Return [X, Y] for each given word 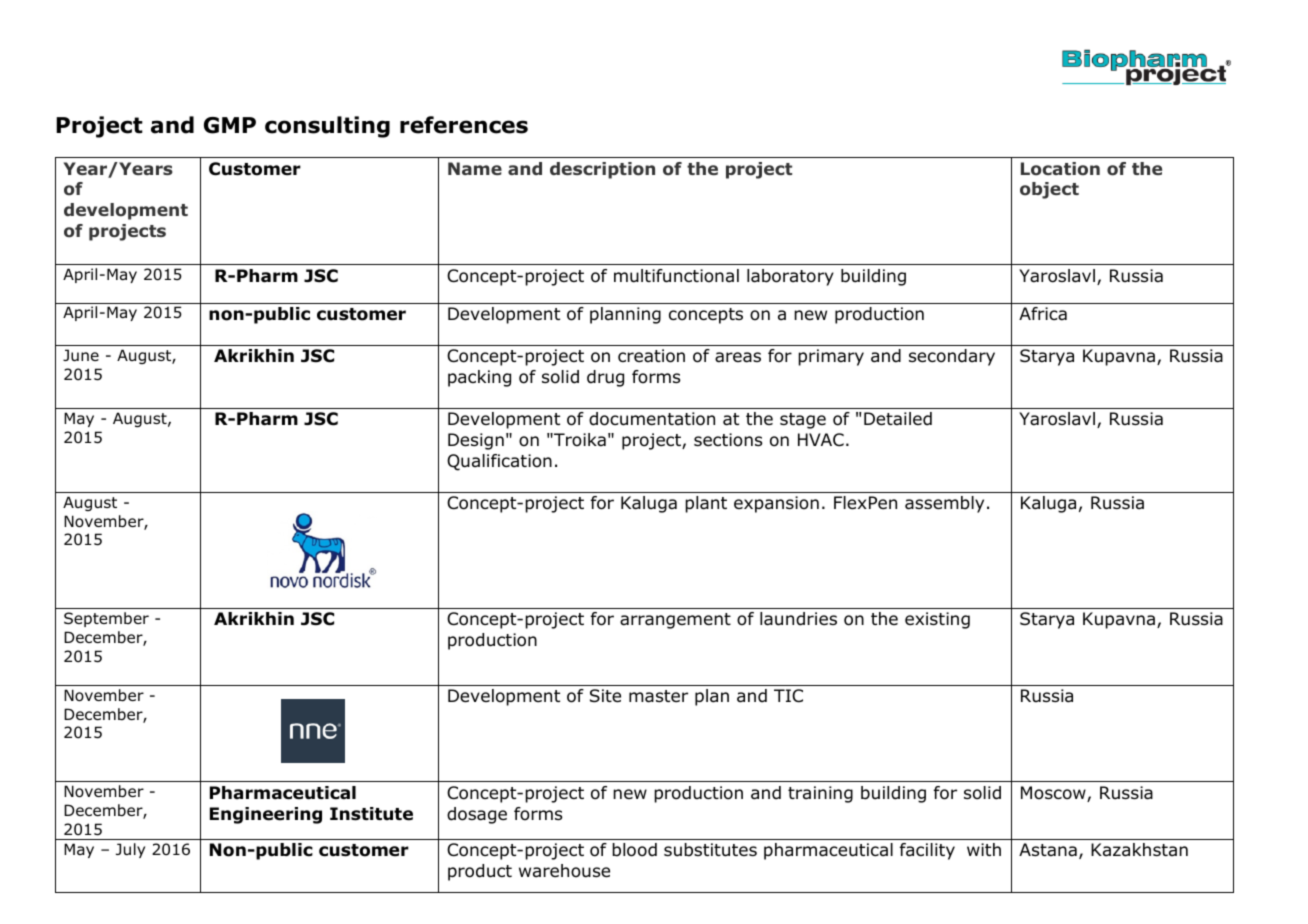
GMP [230, 125]
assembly [944, 504]
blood [634, 850]
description [602, 170]
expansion [776, 504]
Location [1060, 169]
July [130, 850]
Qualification [499, 462]
